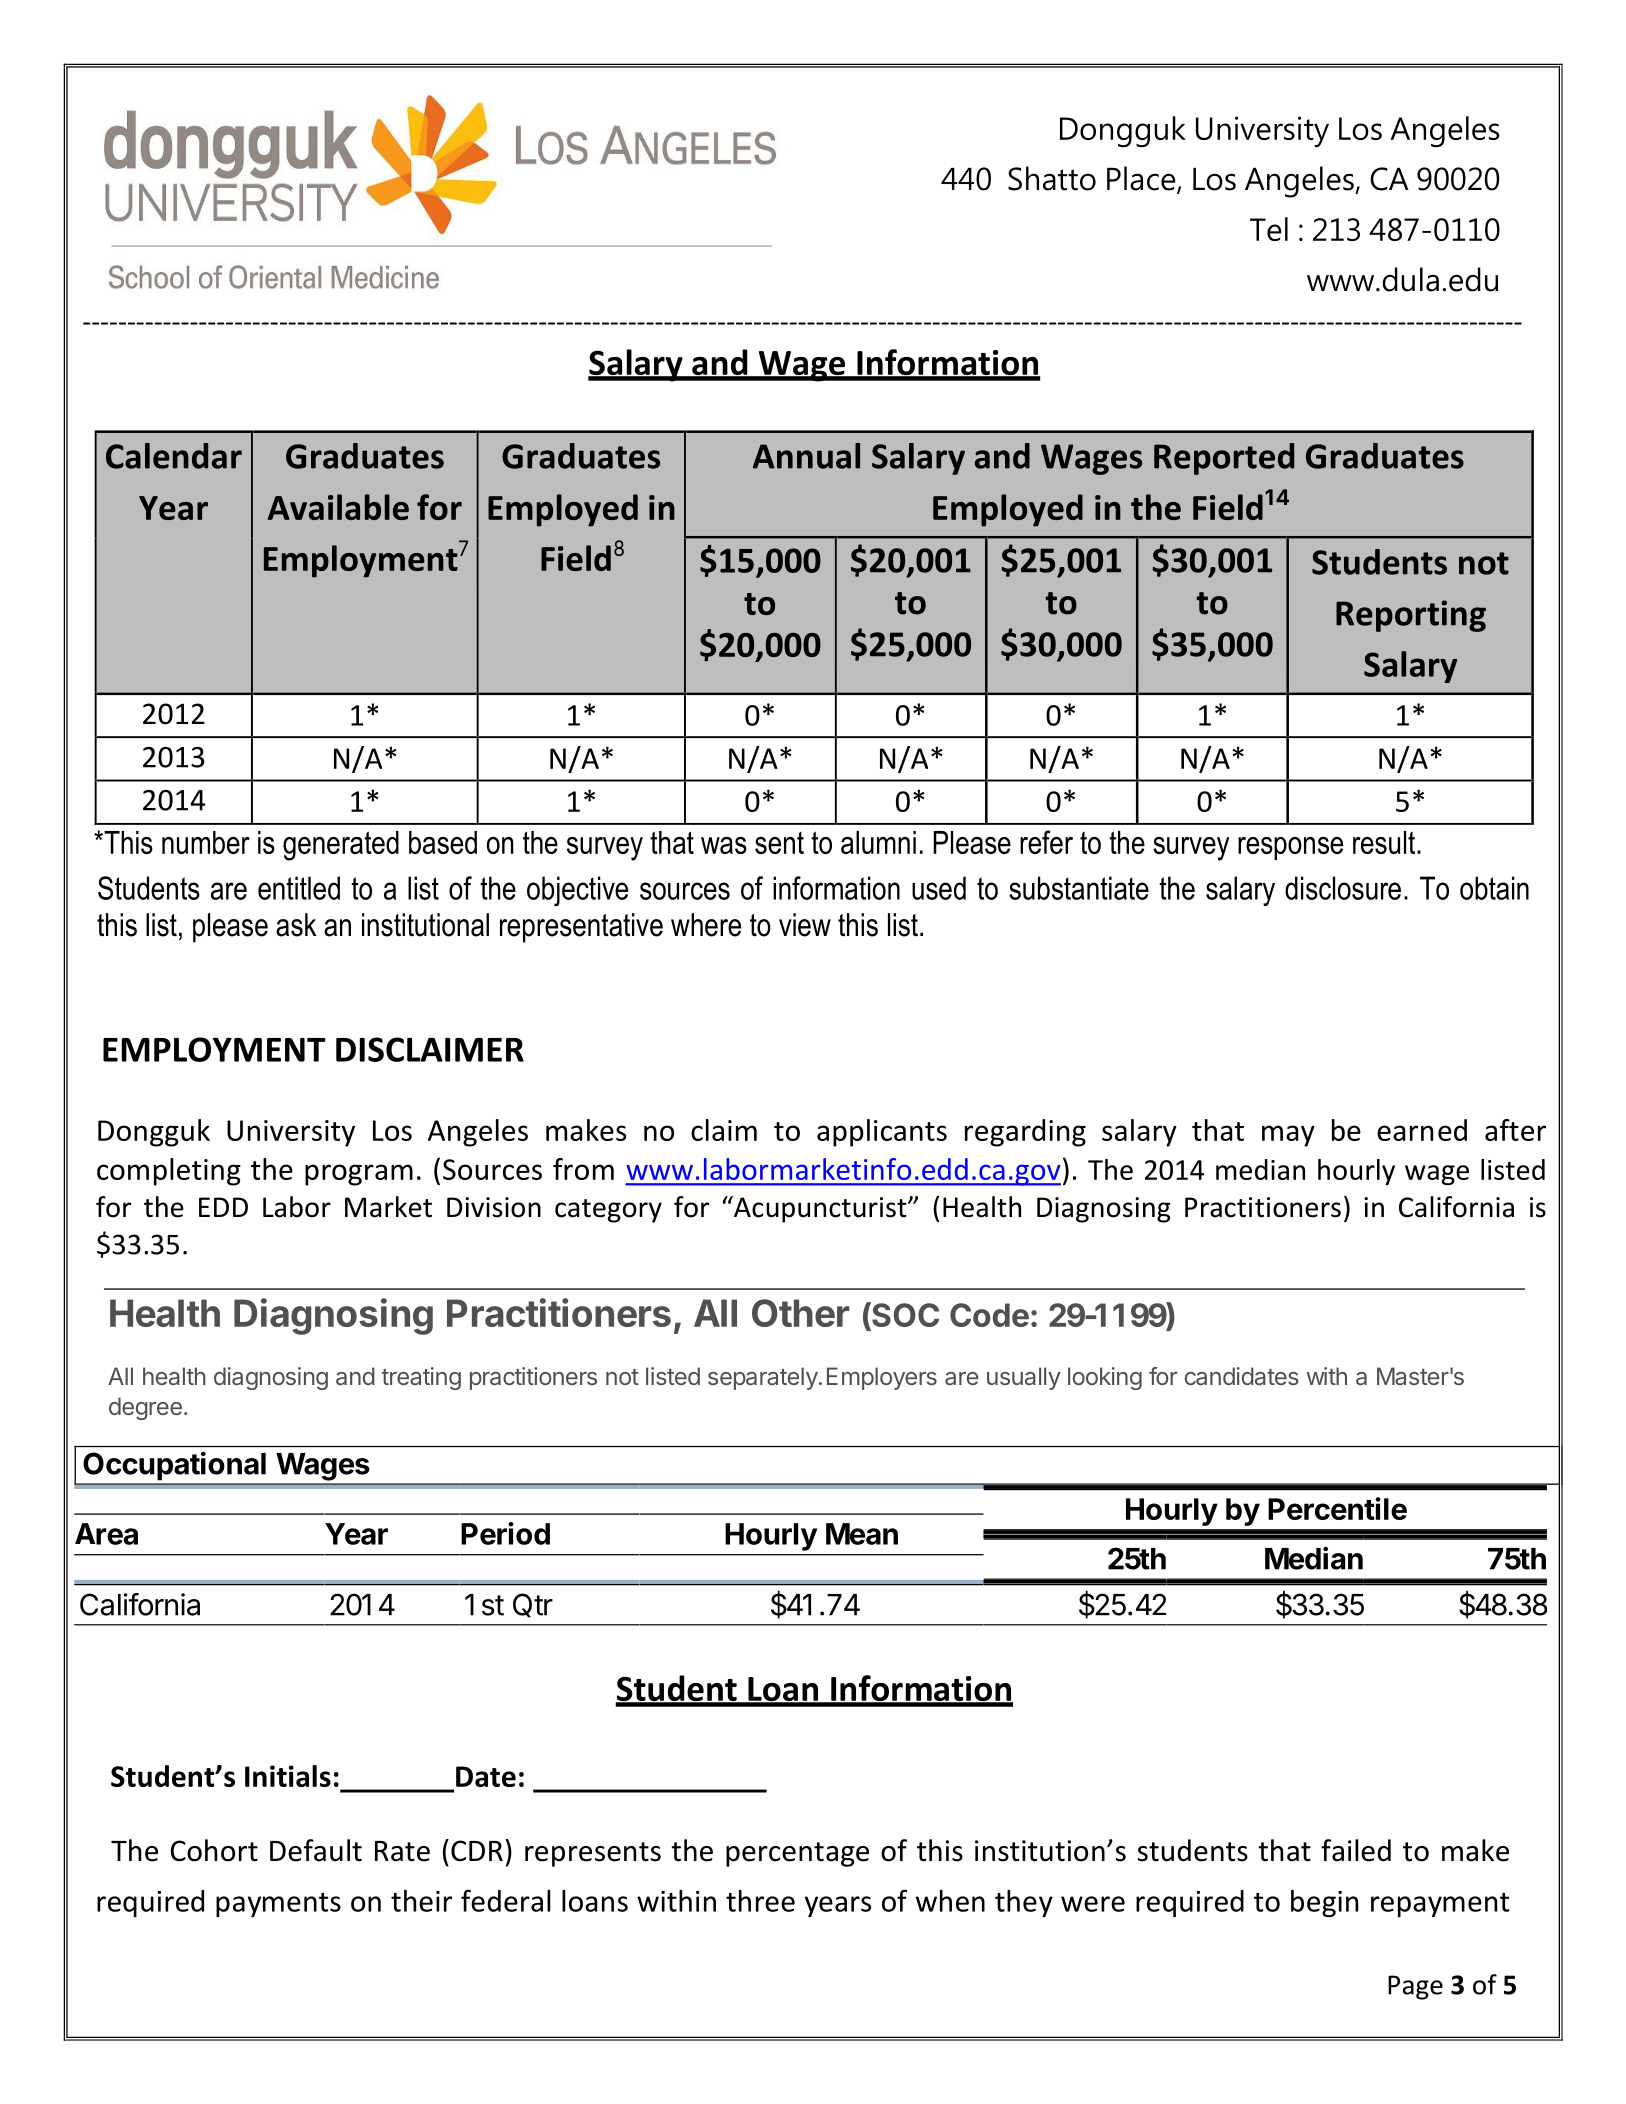 The height and width of the image is (2104, 1626). Describe the element at coordinates (206, 842) in the image. I see `number` at that location.
